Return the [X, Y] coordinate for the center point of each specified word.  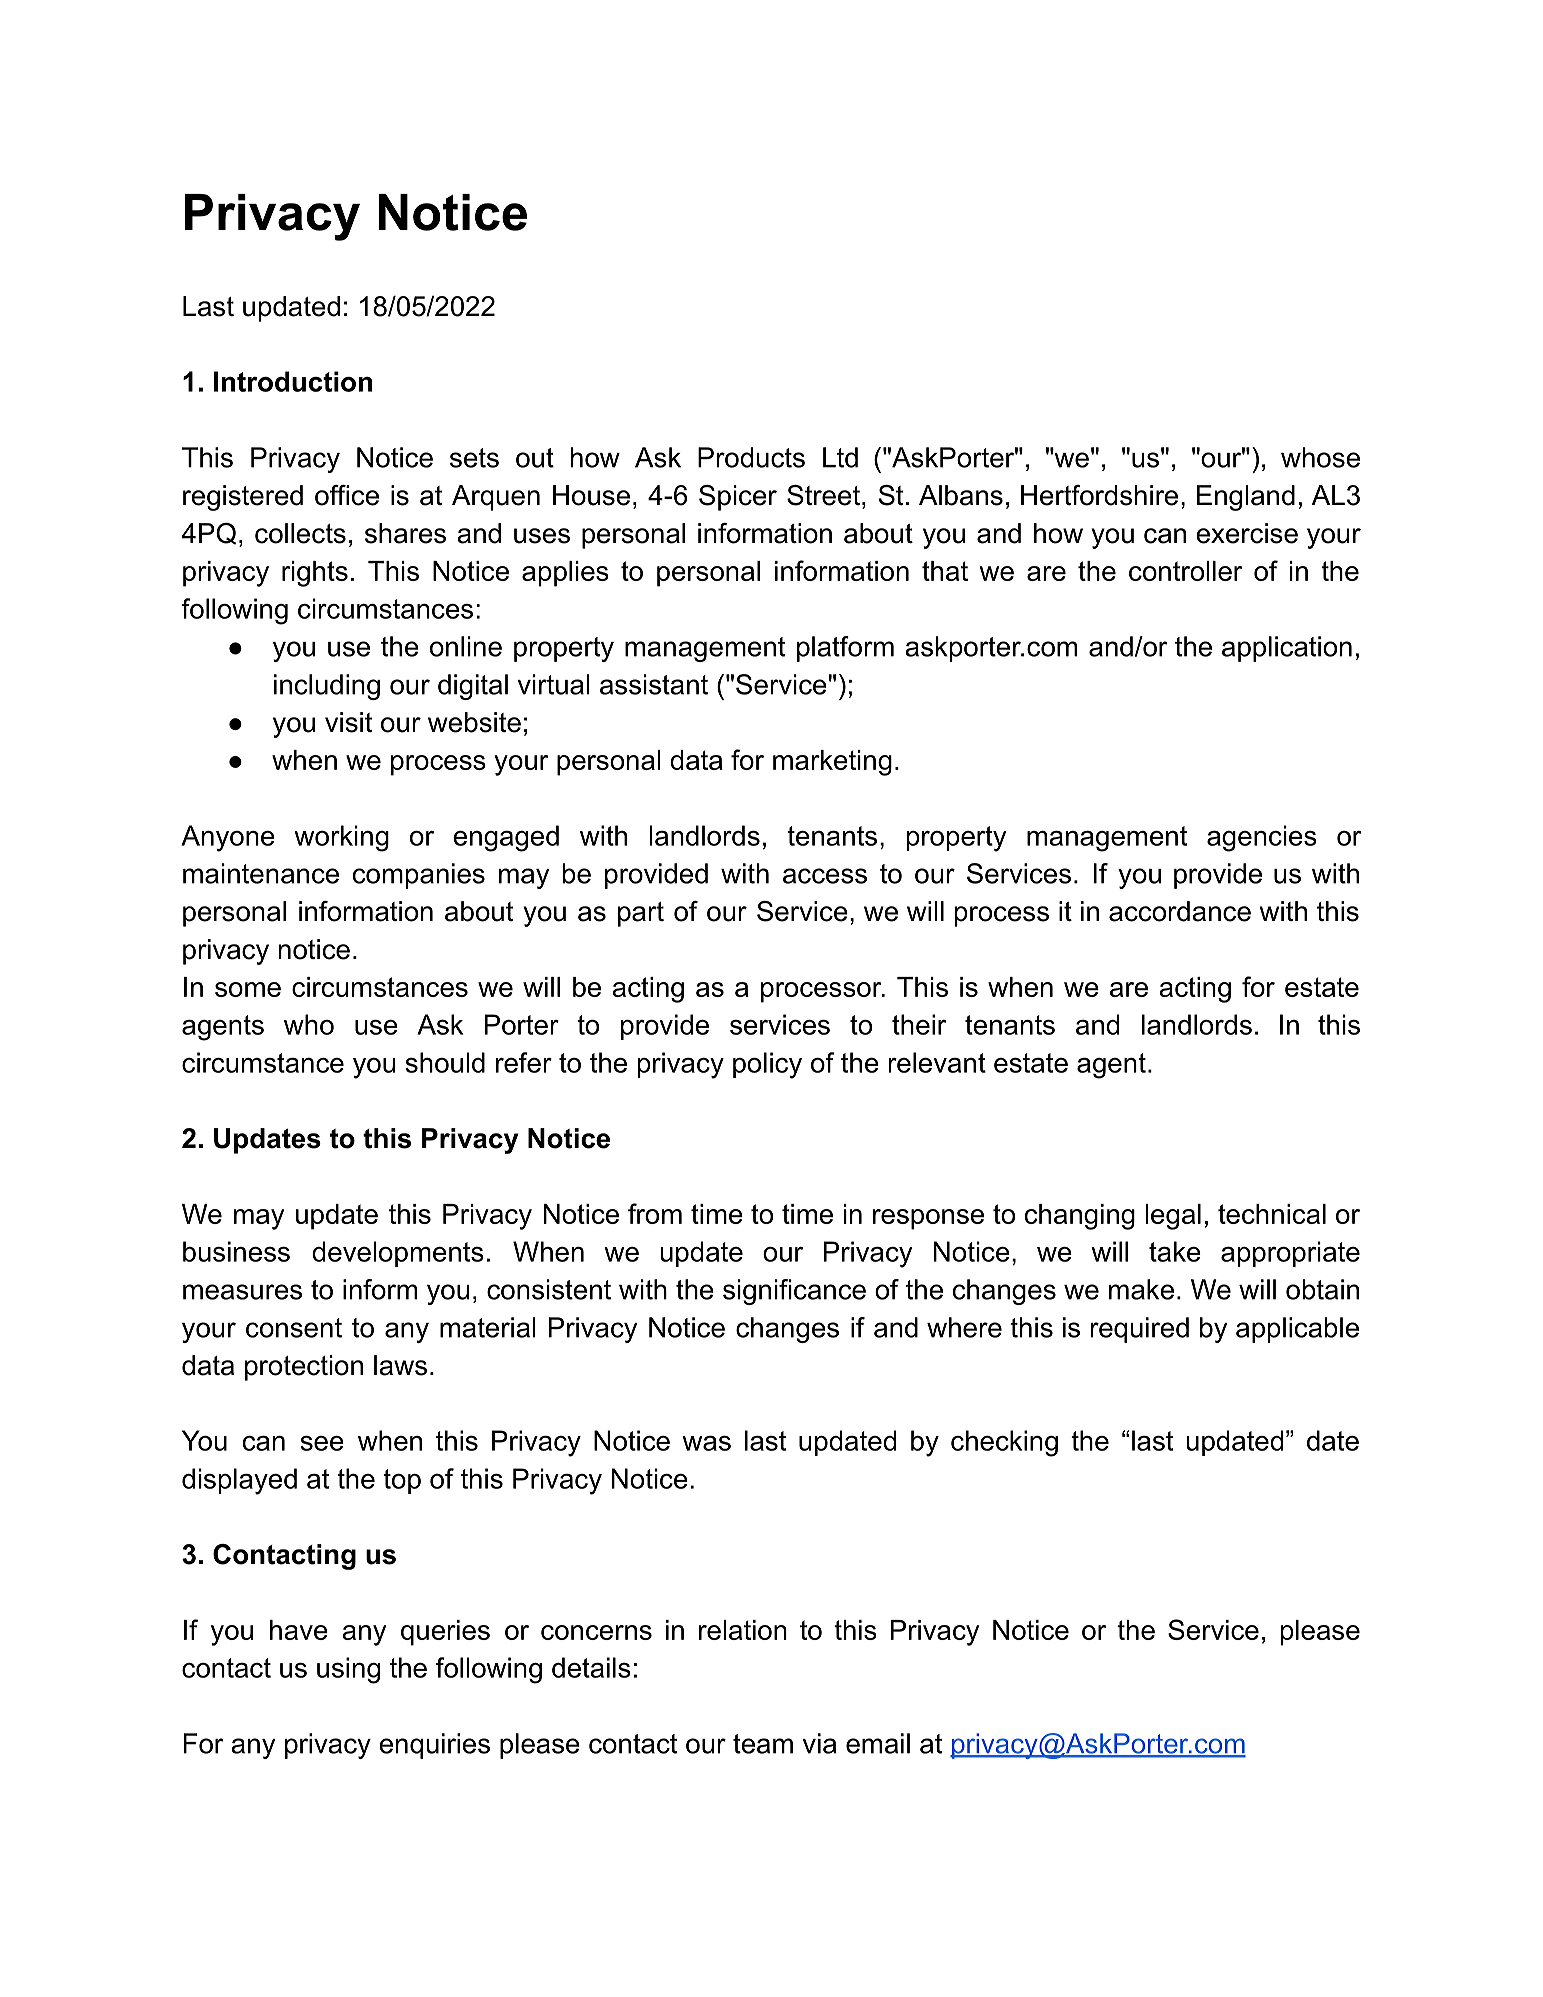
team [763, 1744]
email [878, 1743]
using [348, 1670]
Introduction [293, 381]
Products [751, 457]
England [1246, 498]
